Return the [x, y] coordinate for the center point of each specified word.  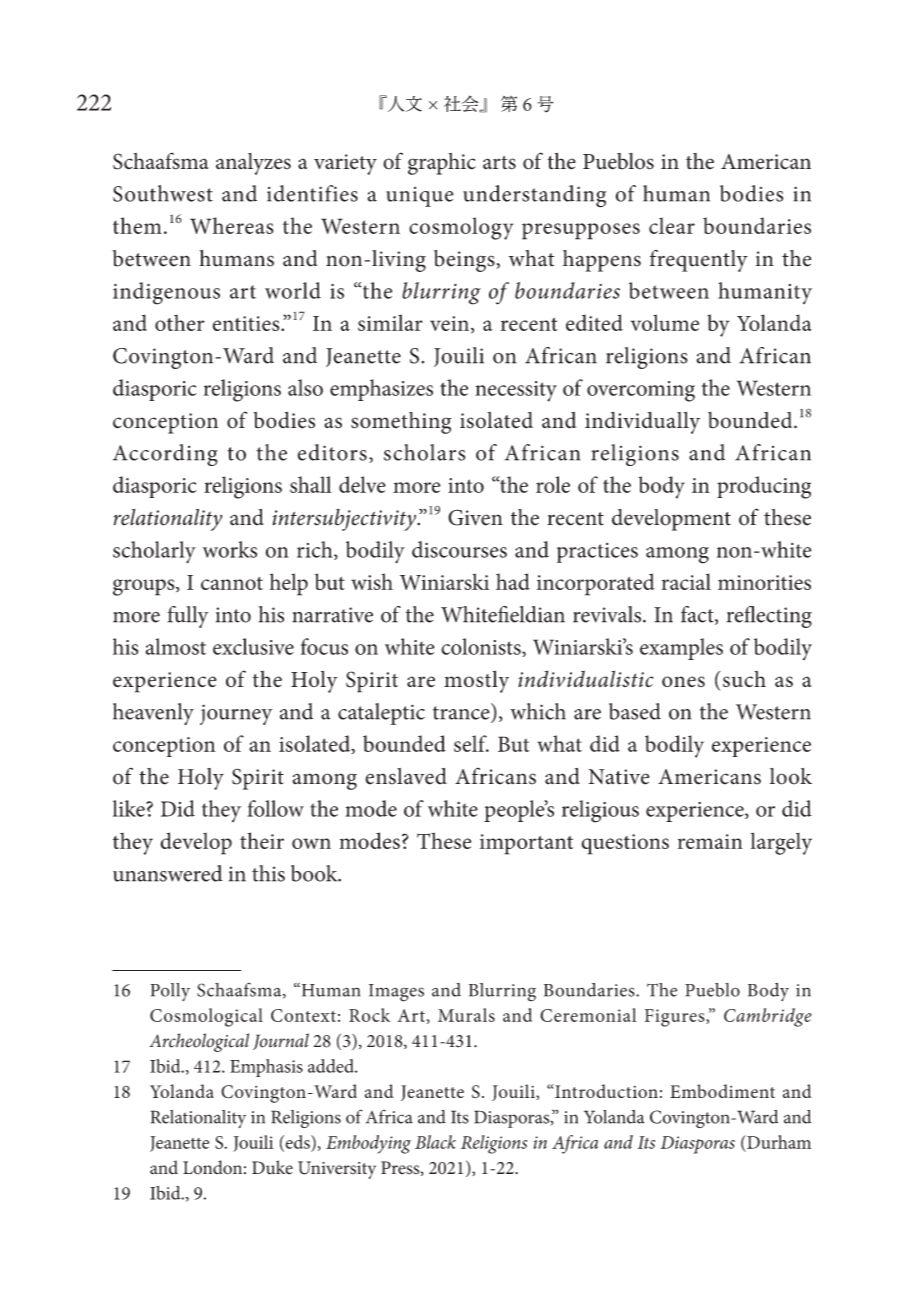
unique [420, 197]
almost [176, 646]
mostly [476, 681]
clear [672, 225]
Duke [272, 1167]
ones [683, 681]
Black [435, 1142]
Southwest [163, 193]
